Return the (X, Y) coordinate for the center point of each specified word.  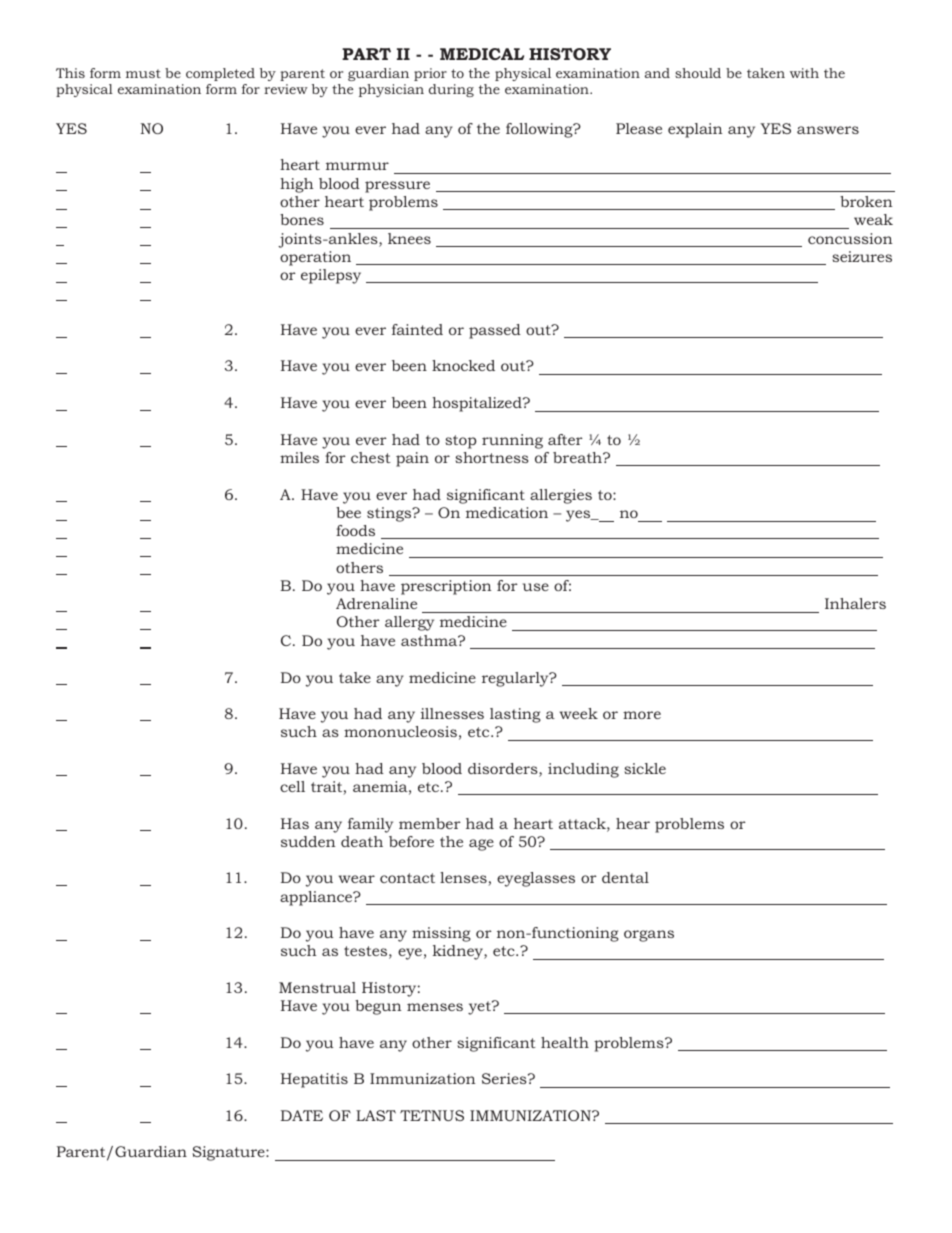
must (143, 73)
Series (505, 1078)
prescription (446, 587)
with (804, 73)
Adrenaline (376, 603)
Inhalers (855, 603)
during (451, 90)
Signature (229, 1153)
